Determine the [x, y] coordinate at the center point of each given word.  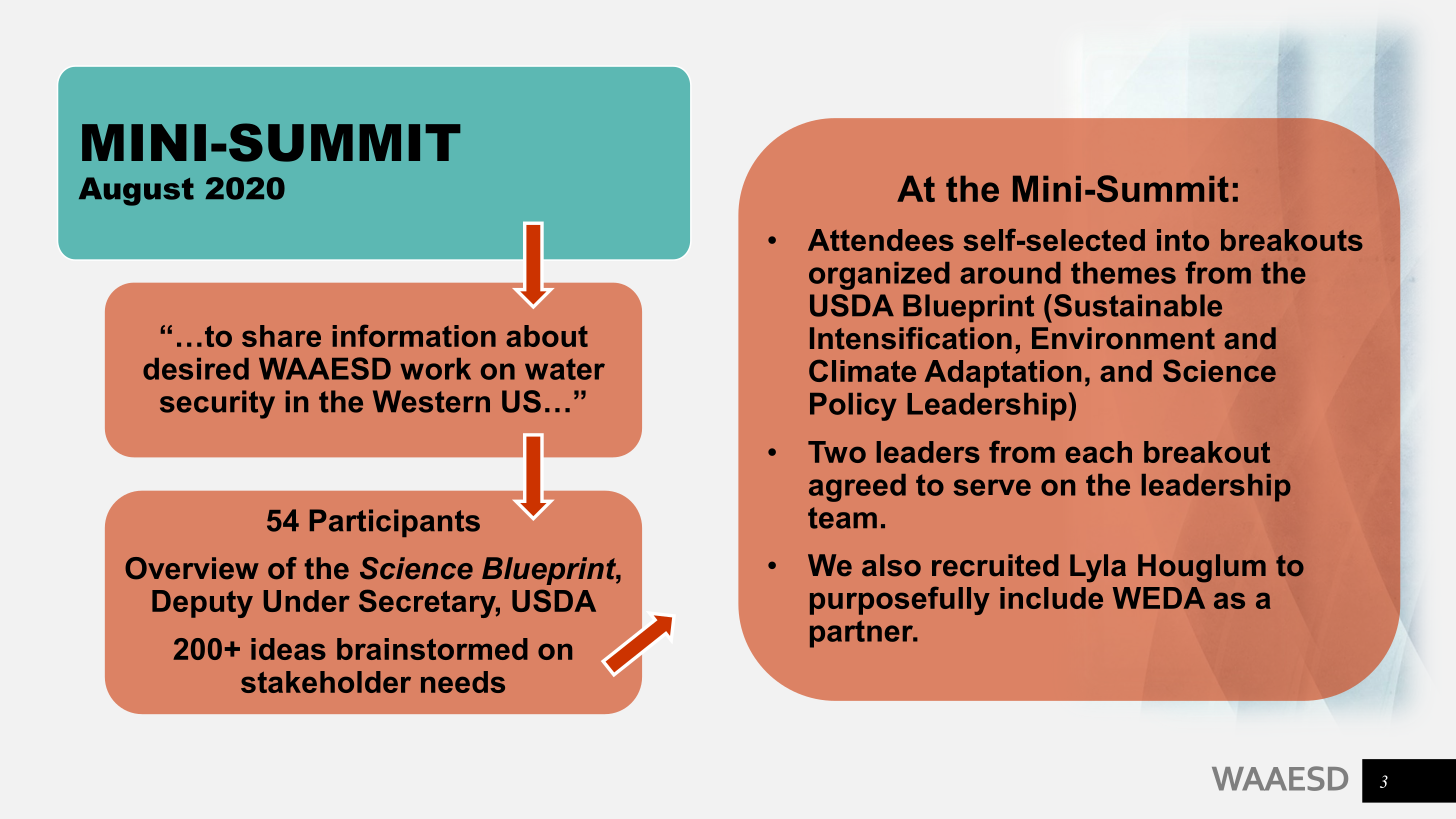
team [842, 518]
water [565, 369]
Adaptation [1003, 374]
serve [992, 487]
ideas [288, 649]
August [136, 191]
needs [463, 682]
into [1183, 240]
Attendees [881, 240]
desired [196, 369]
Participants [395, 523]
